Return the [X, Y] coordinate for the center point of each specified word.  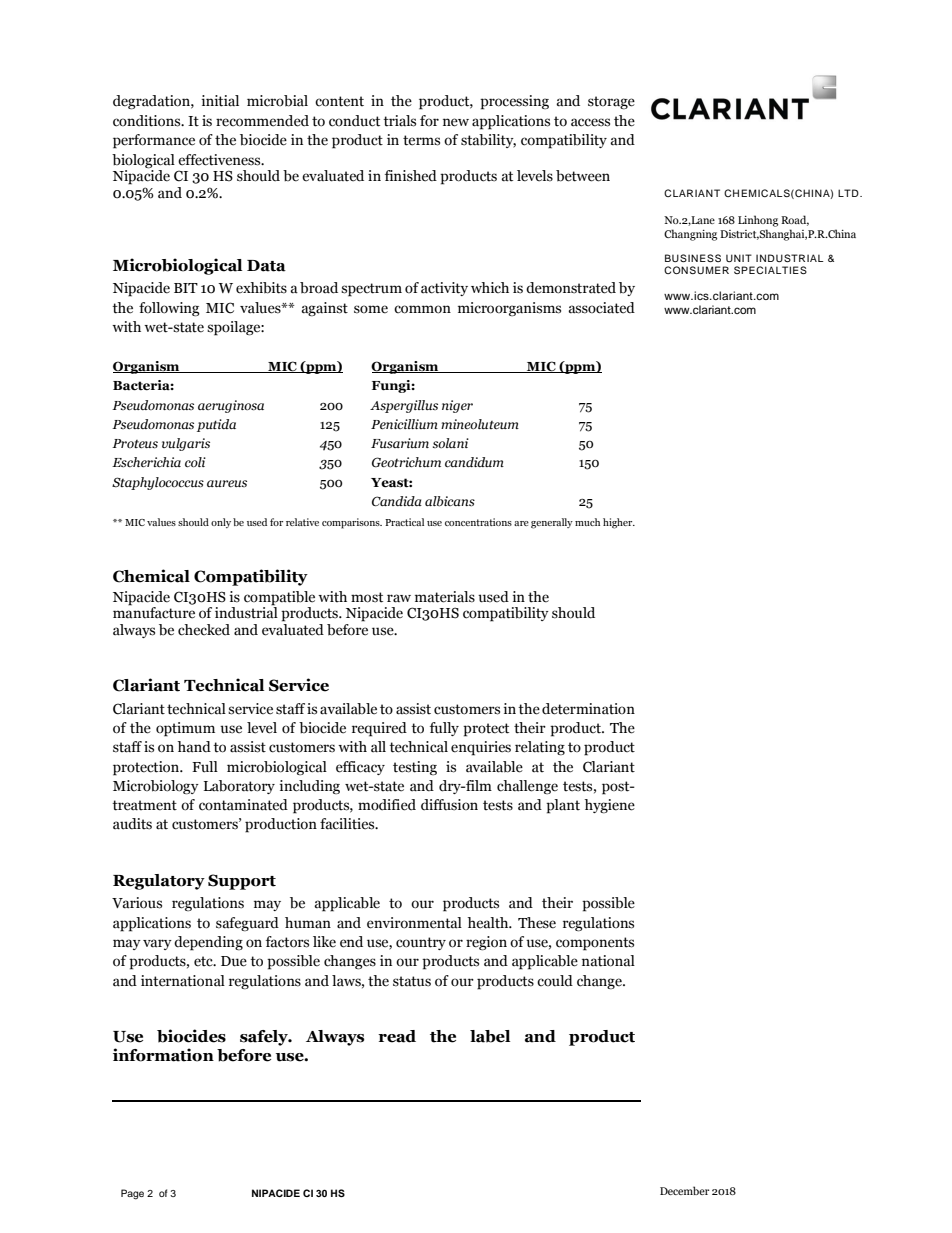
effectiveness [220, 160]
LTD [849, 193]
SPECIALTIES [770, 270]
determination [588, 709]
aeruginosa [231, 406]
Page [132, 1194]
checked [204, 630]
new [456, 122]
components [595, 944]
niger [457, 406]
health [489, 923]
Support [242, 882]
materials [445, 597]
